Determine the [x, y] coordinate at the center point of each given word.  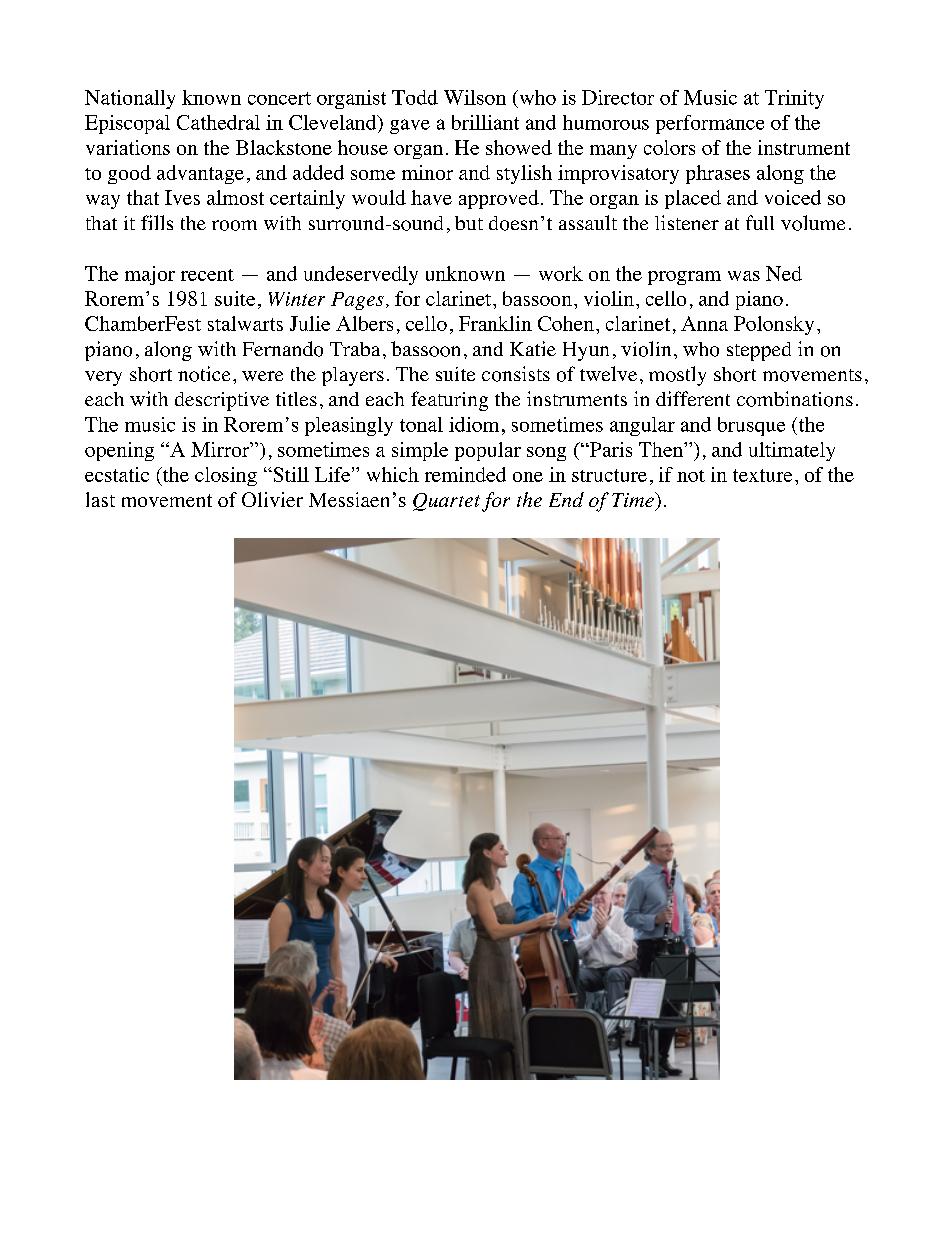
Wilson [475, 97]
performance [710, 124]
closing [226, 476]
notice [204, 374]
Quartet [446, 502]
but [469, 223]
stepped [759, 351]
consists [516, 374]
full [760, 222]
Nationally [130, 99]
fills [157, 222]
